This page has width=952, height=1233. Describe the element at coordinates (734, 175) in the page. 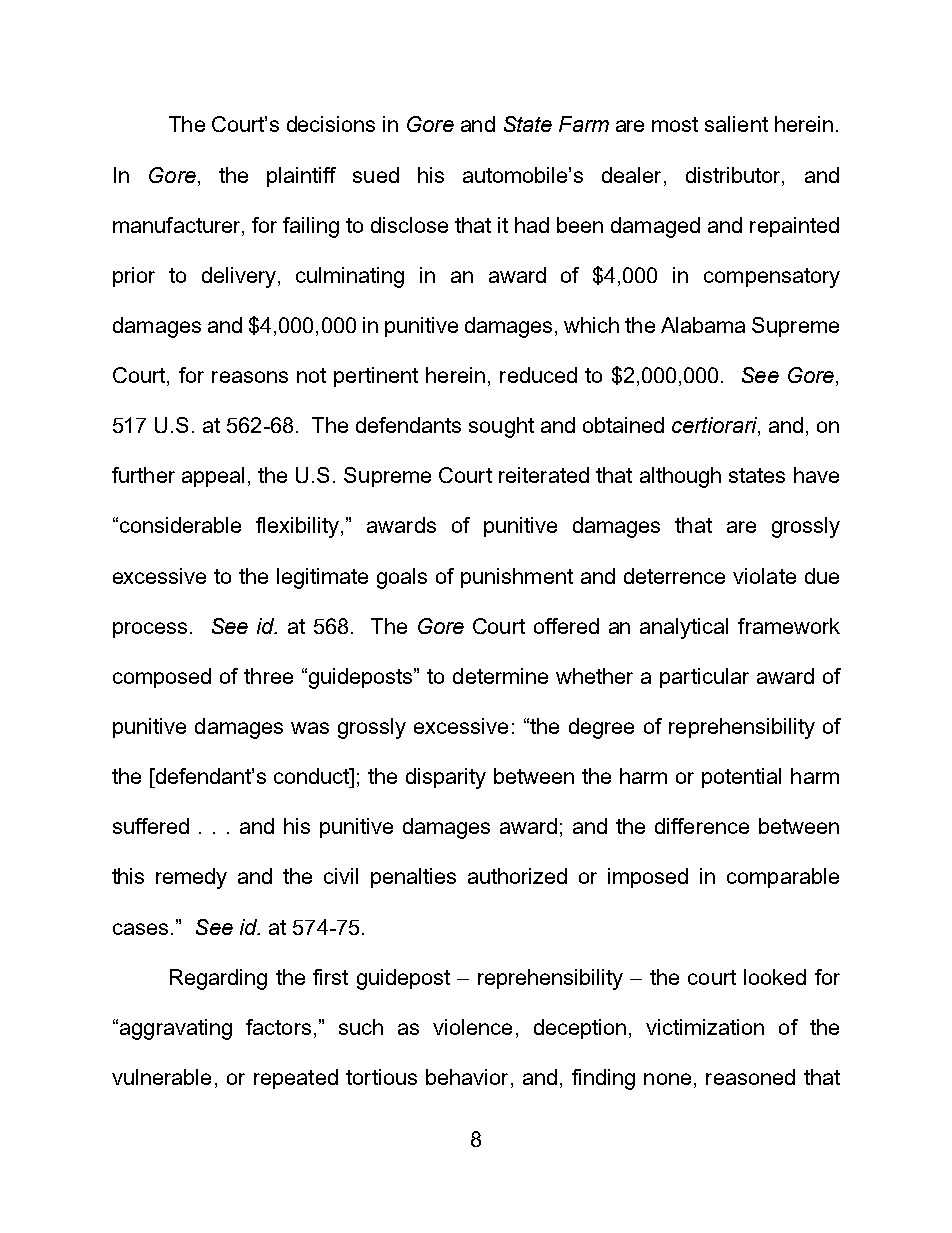

I see `distributor` at that location.
